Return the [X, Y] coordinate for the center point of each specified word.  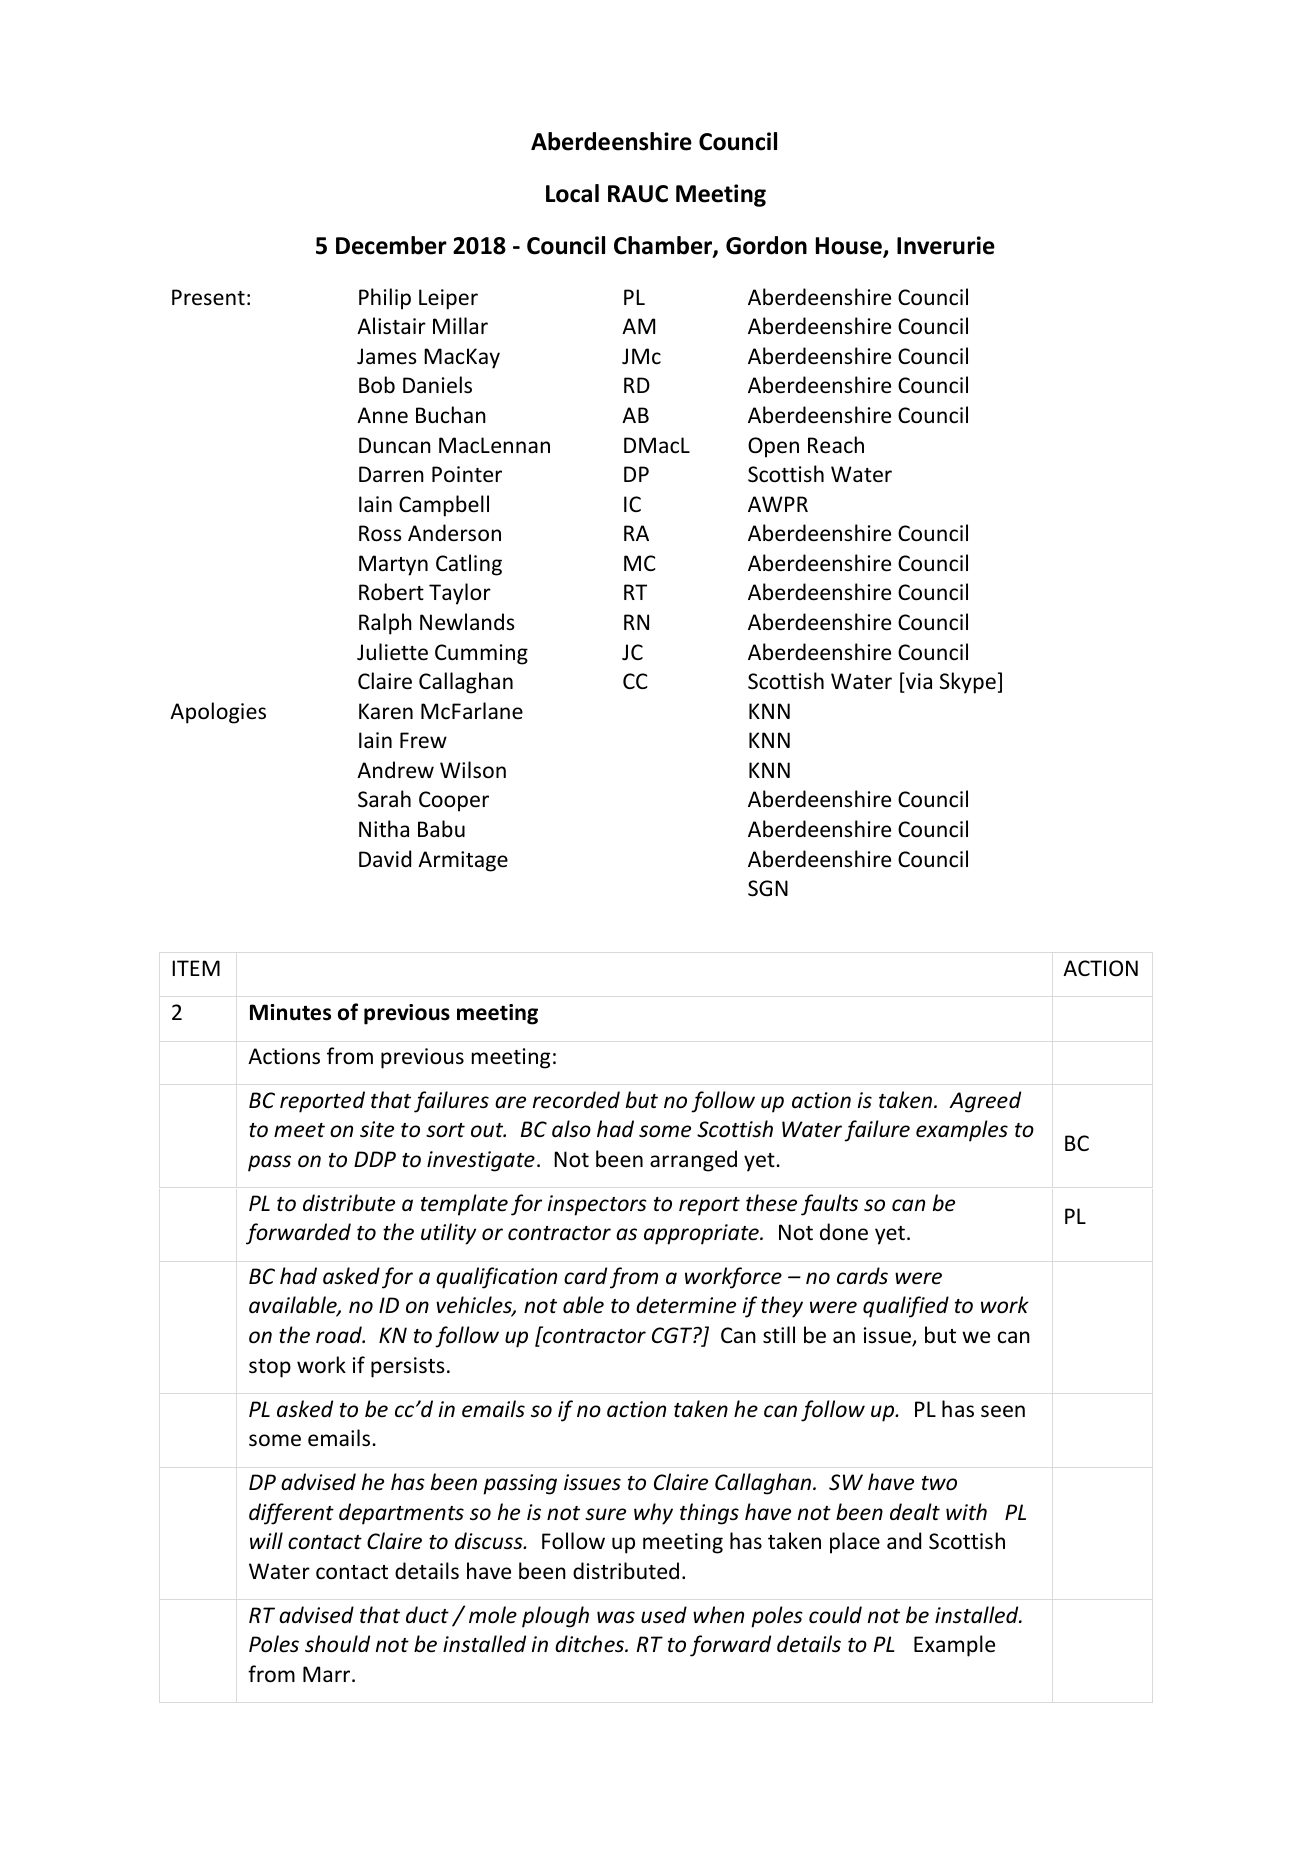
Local [572, 193]
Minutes [290, 1012]
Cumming [481, 654]
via [918, 682]
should [337, 1644]
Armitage [463, 861]
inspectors [597, 1205]
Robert [391, 592]
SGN [768, 888]
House [850, 247]
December [391, 245]
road [340, 1335]
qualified [906, 1307]
